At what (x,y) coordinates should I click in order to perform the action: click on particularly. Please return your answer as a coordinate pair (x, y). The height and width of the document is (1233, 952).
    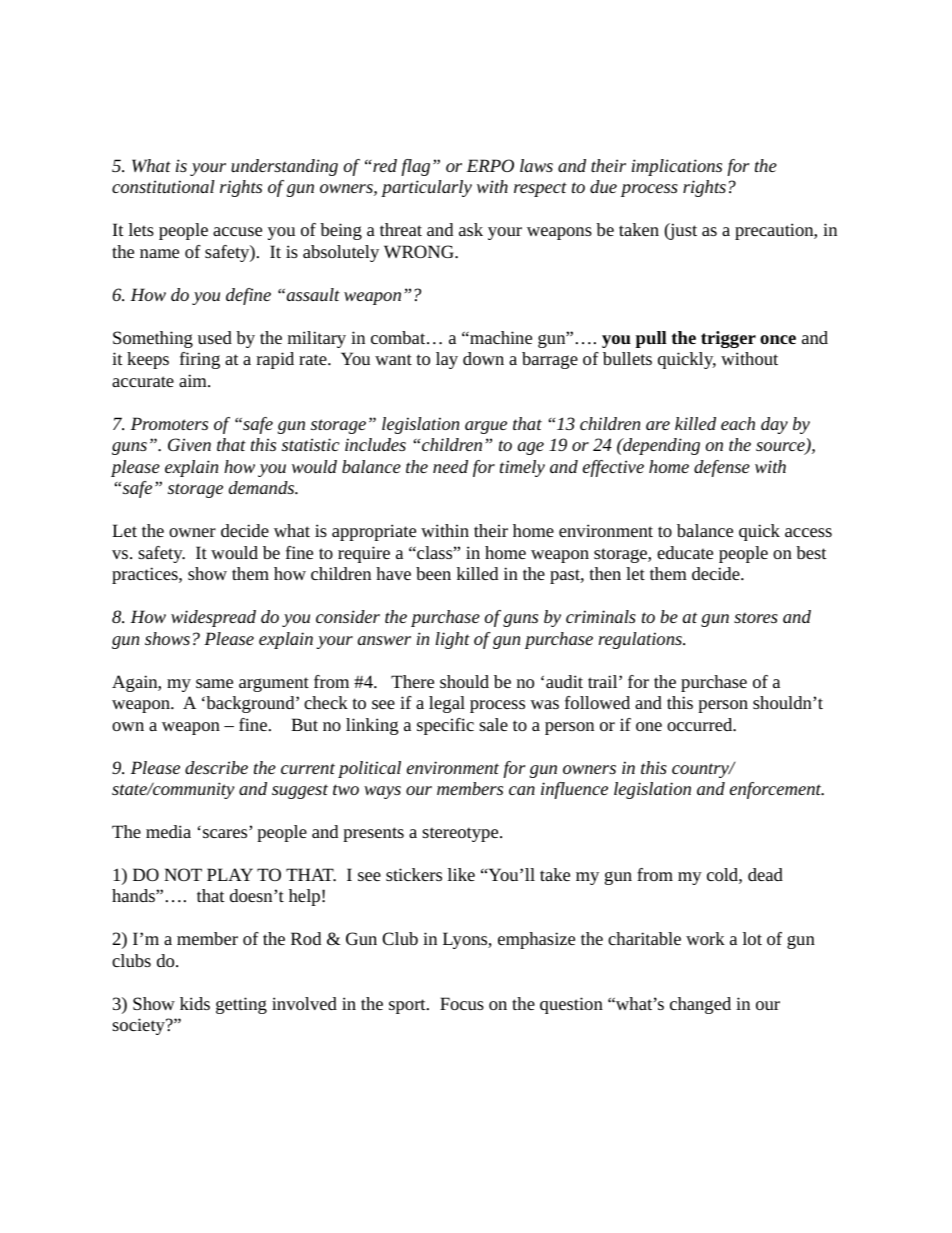
    Looking at the image, I should click on (426, 188).
